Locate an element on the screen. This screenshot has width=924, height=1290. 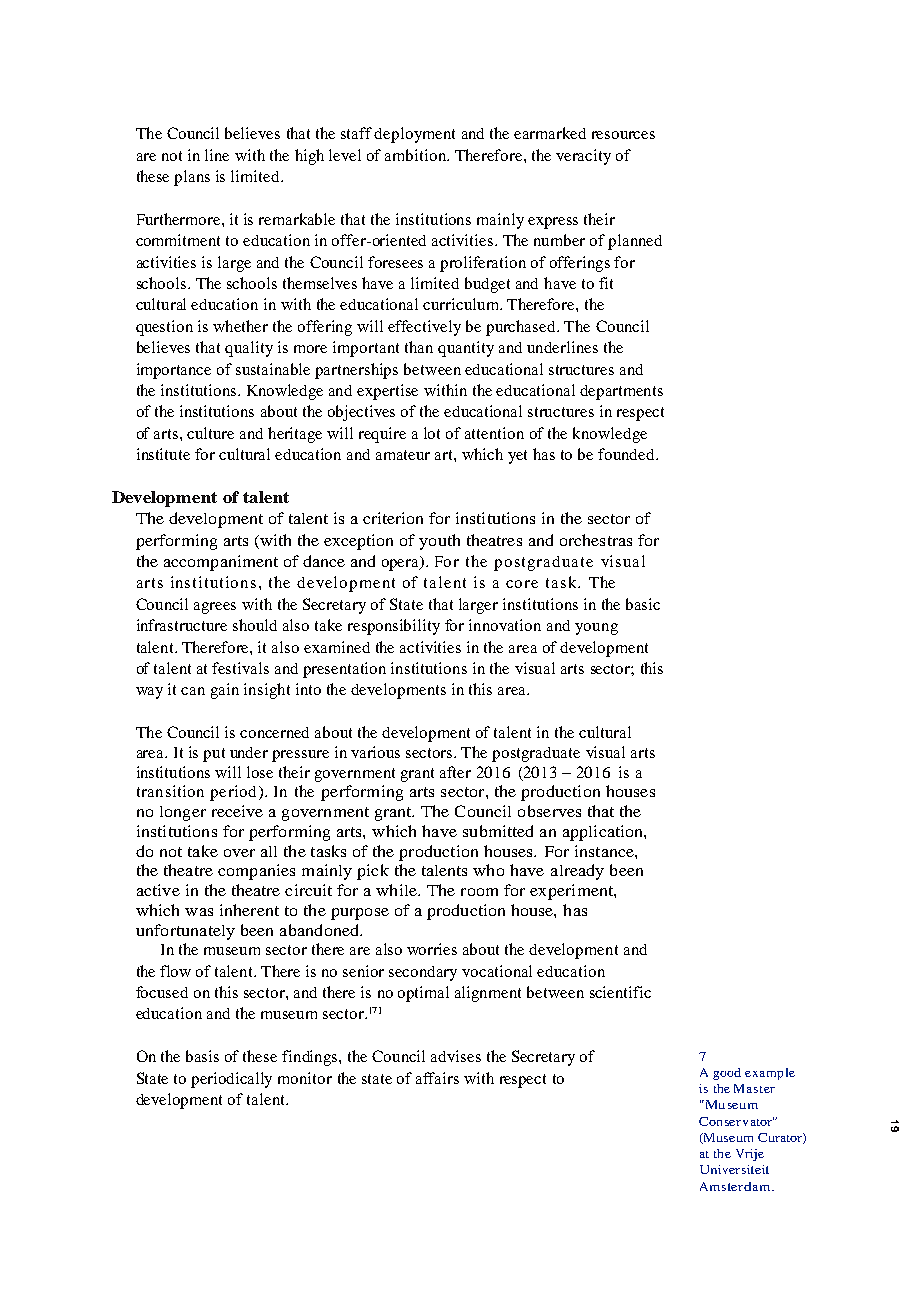
basic is located at coordinates (643, 604).
